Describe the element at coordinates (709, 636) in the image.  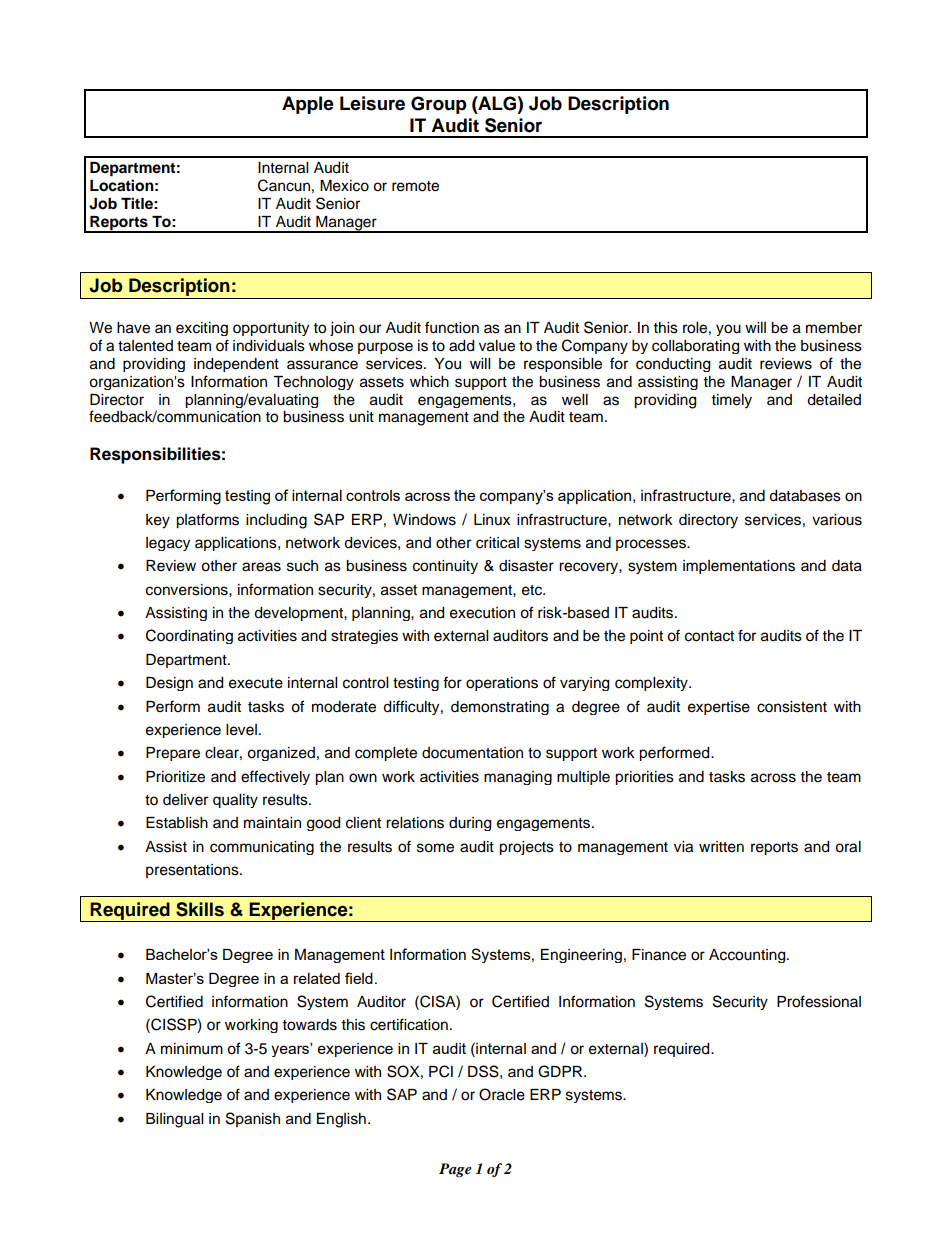
I see `contact` at that location.
